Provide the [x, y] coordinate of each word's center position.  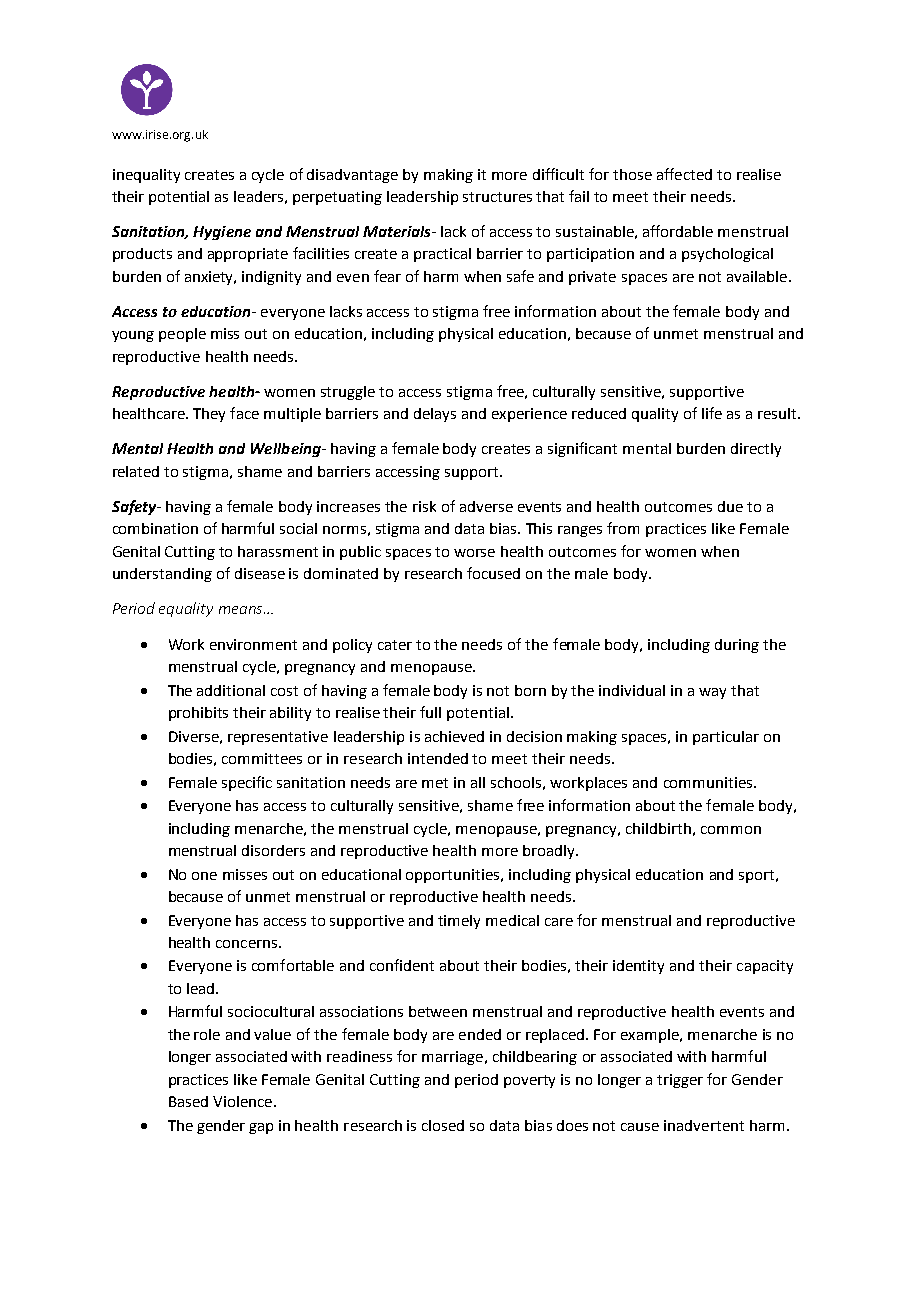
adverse [486, 506]
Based [188, 1101]
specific [247, 783]
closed [443, 1125]
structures [497, 197]
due [730, 506]
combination [155, 528]
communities [708, 782]
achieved [454, 736]
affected [684, 174]
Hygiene [222, 233]
